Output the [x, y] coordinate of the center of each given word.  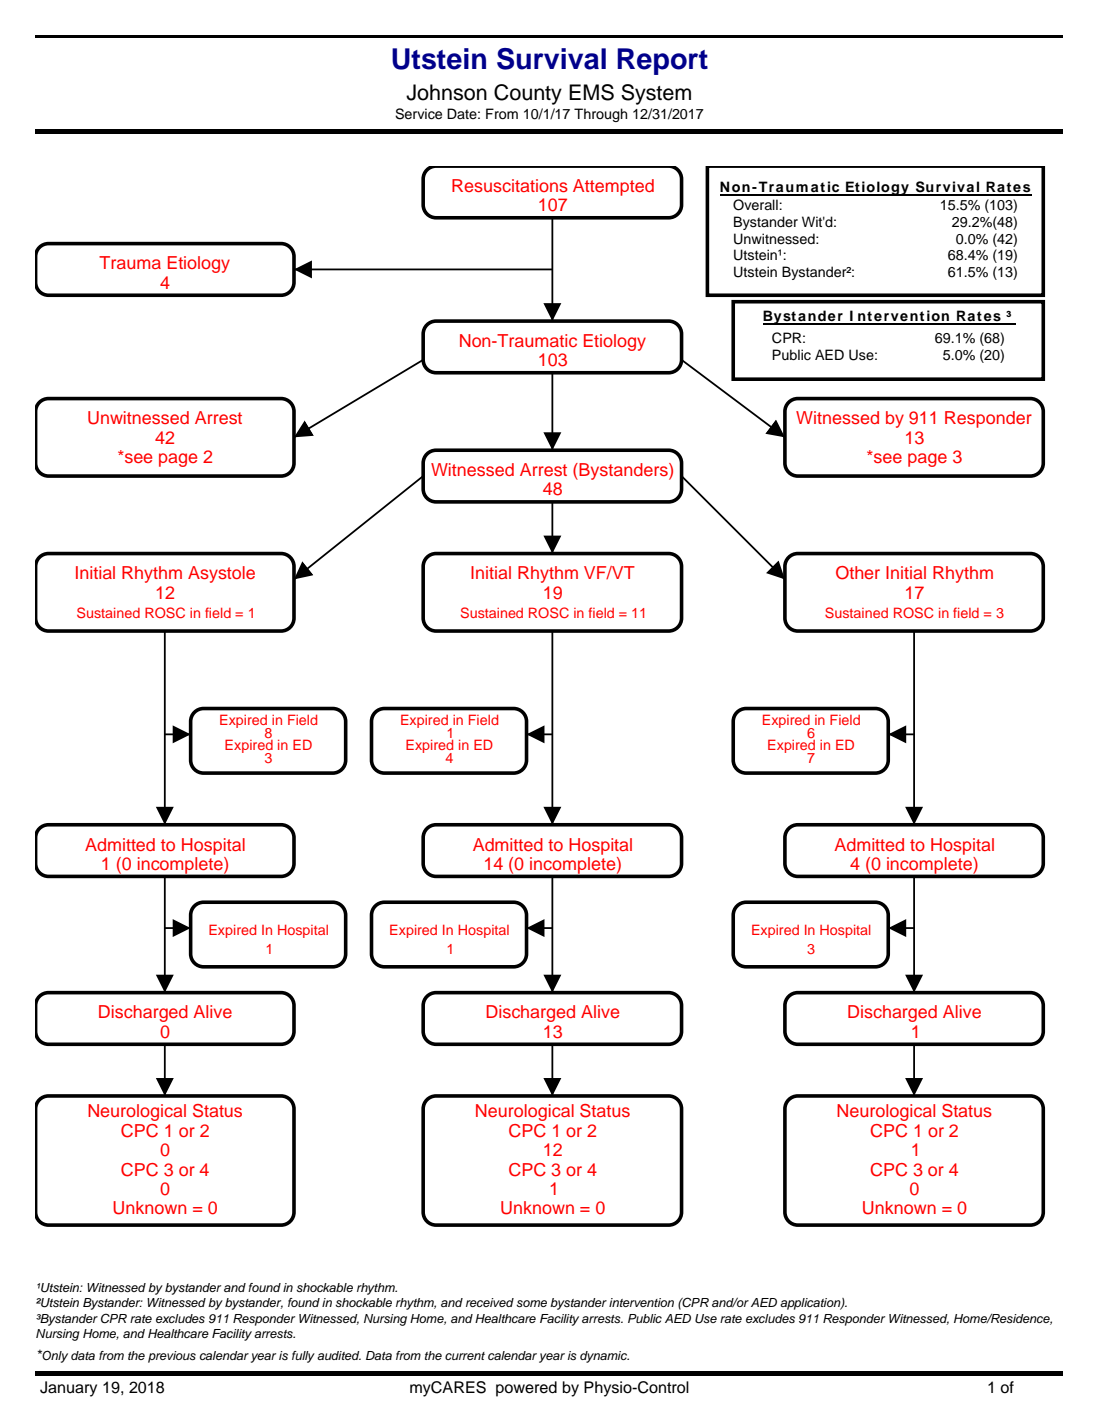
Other [858, 573]
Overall [756, 205]
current [465, 1356]
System [656, 94]
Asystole [221, 574]
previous [172, 1357]
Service [418, 114]
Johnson [446, 92]
